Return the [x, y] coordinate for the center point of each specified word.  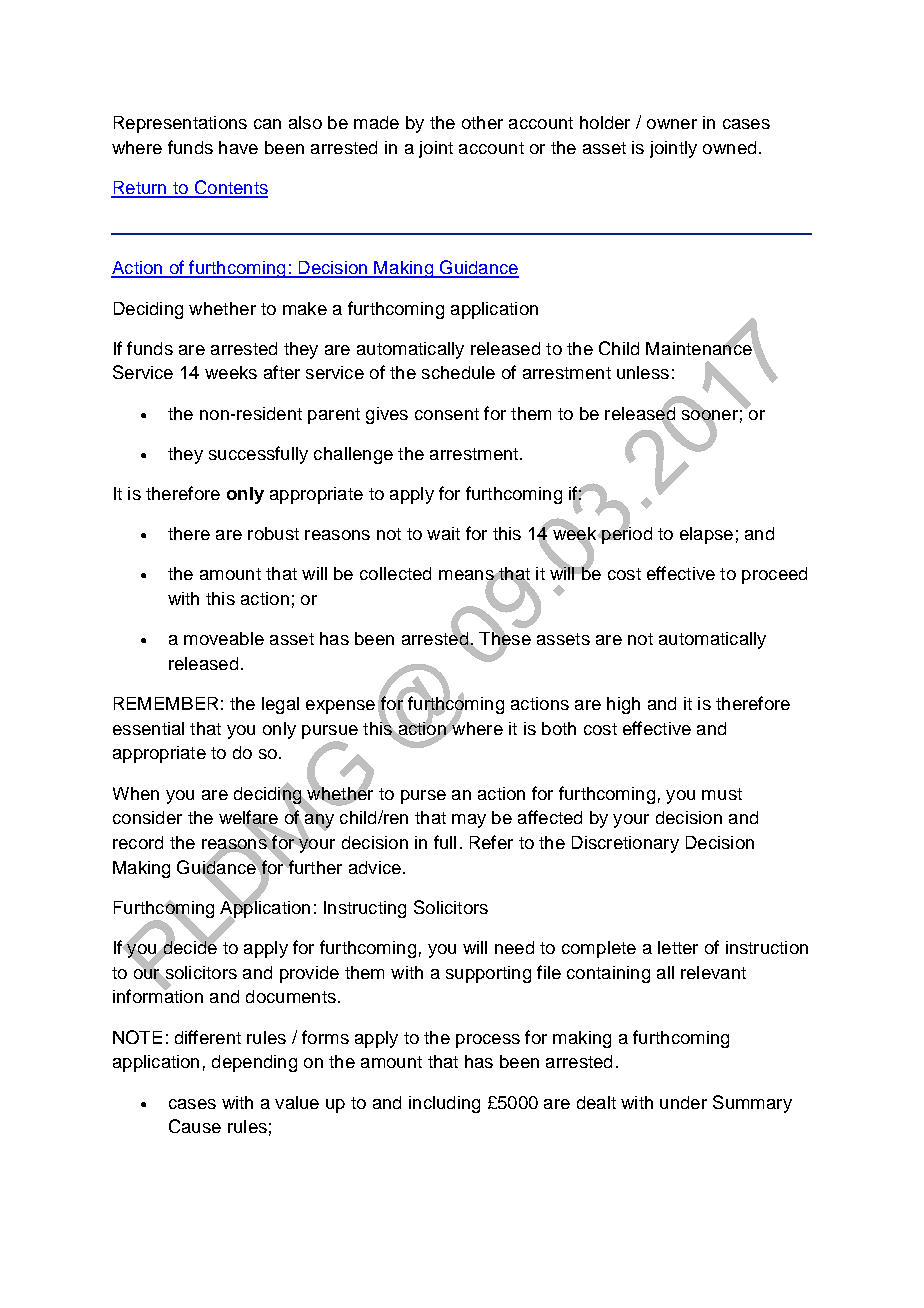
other [482, 122]
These [505, 638]
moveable [224, 638]
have [238, 147]
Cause [195, 1126]
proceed [774, 575]
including [444, 1104]
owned [729, 147]
